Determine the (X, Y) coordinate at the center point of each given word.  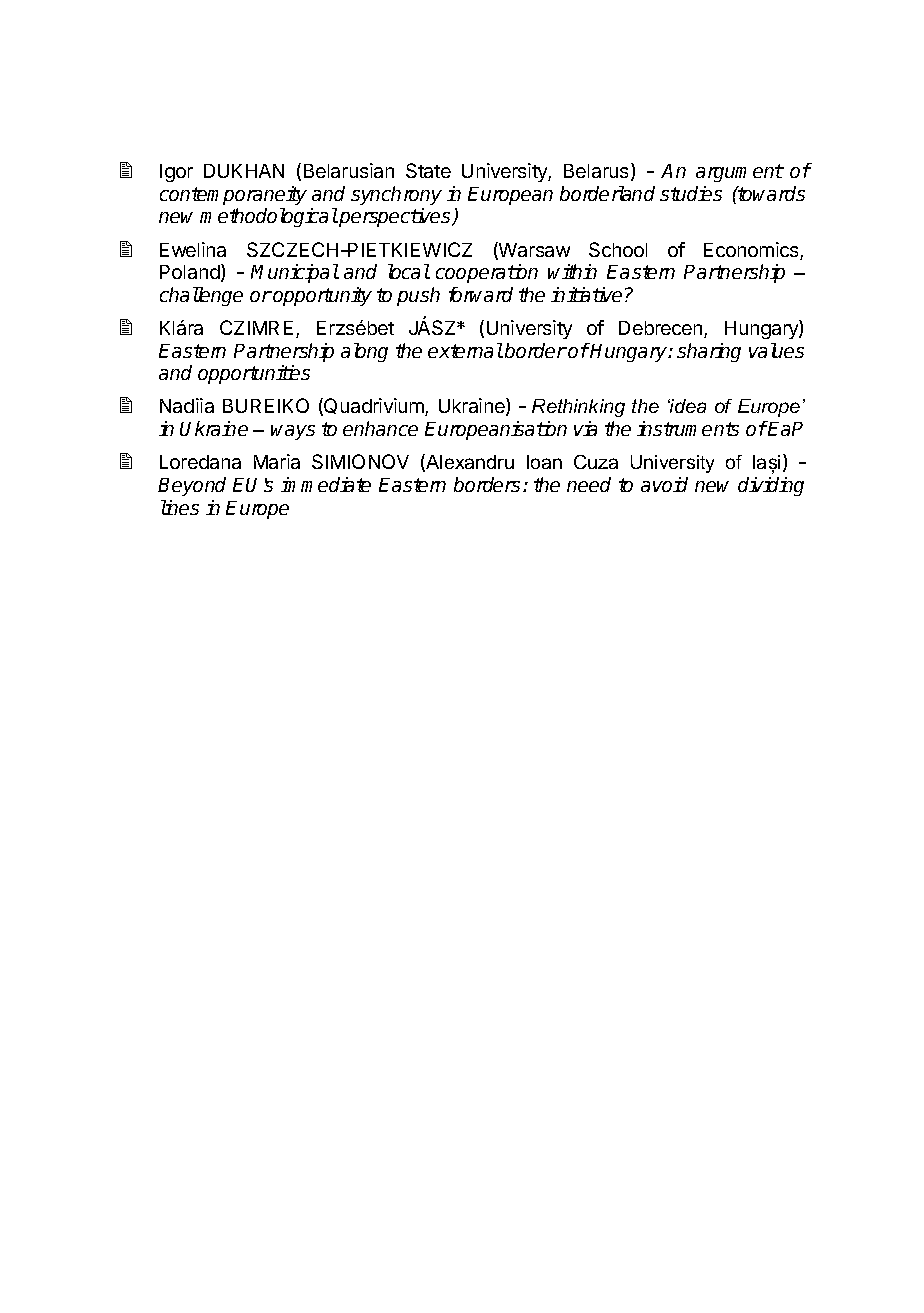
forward (481, 294)
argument (740, 173)
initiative (586, 294)
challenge (201, 296)
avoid (664, 484)
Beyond (192, 486)
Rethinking (578, 408)
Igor (176, 173)
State (428, 170)
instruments (688, 428)
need (589, 484)
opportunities (254, 374)
